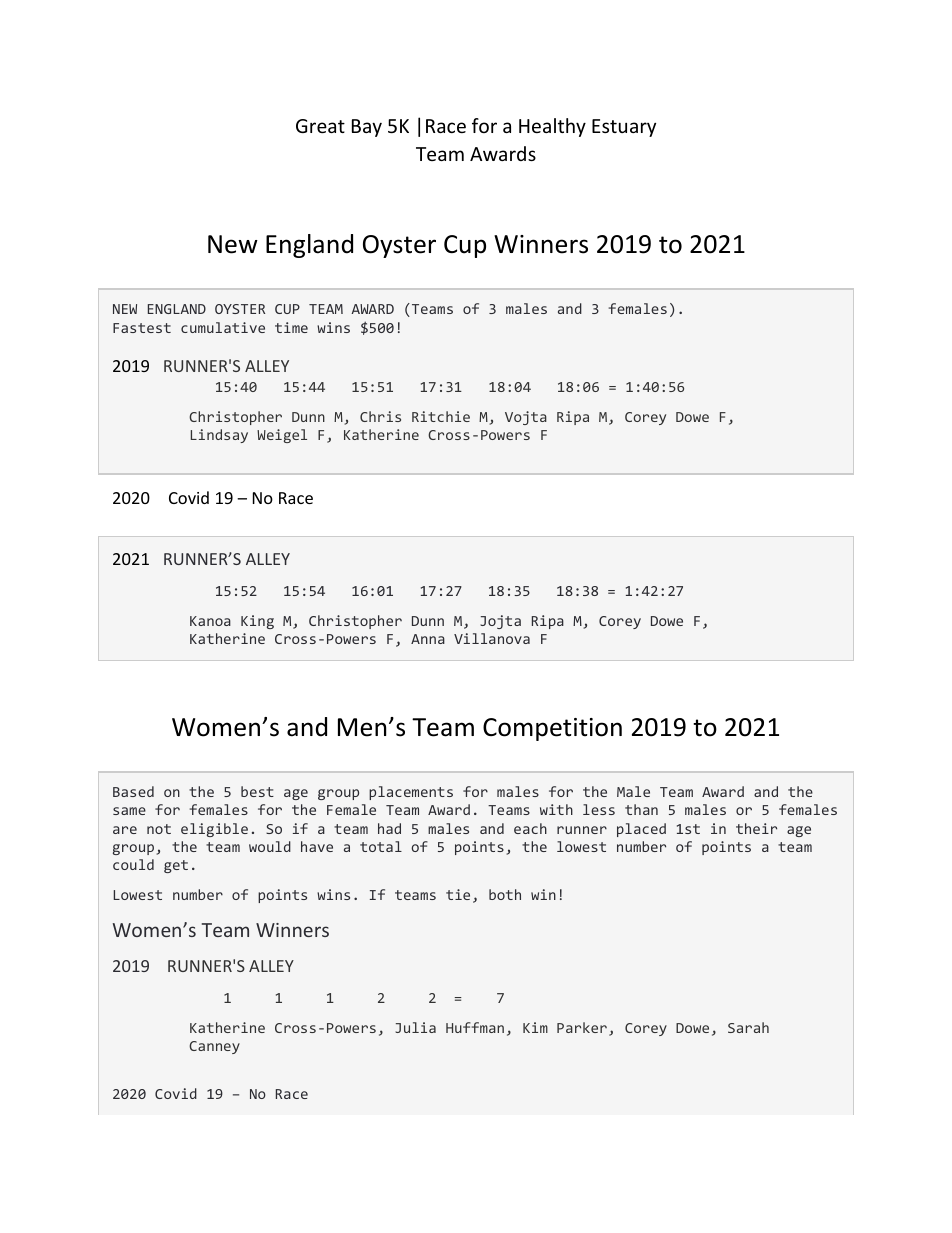  What do you see at coordinates (415, 1027) in the screenshot?
I see `Julia` at bounding box center [415, 1027].
